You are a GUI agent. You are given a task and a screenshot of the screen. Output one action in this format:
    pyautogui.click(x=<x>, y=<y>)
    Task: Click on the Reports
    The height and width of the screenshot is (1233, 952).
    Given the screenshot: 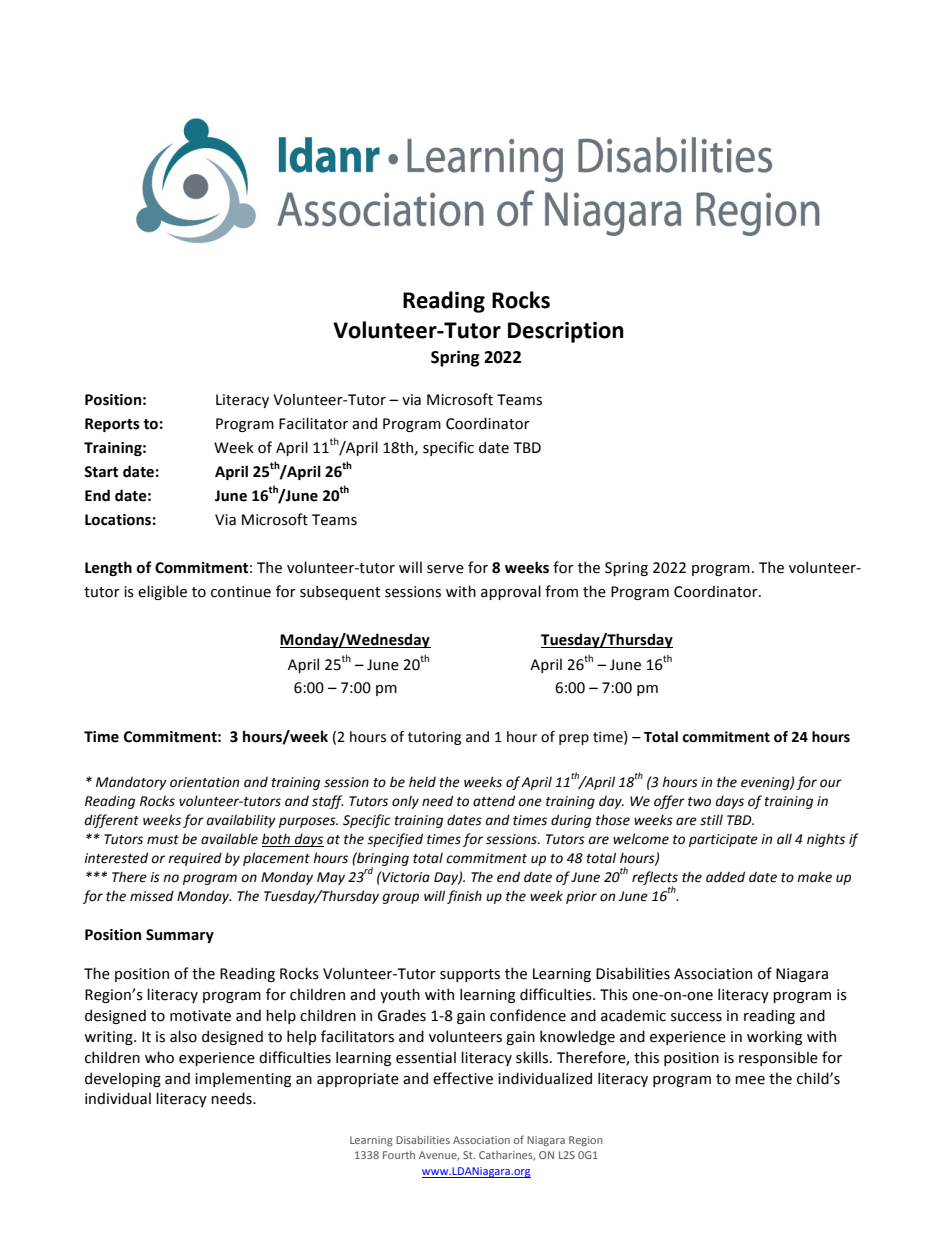 What is the action you would take?
    pyautogui.click(x=112, y=425)
